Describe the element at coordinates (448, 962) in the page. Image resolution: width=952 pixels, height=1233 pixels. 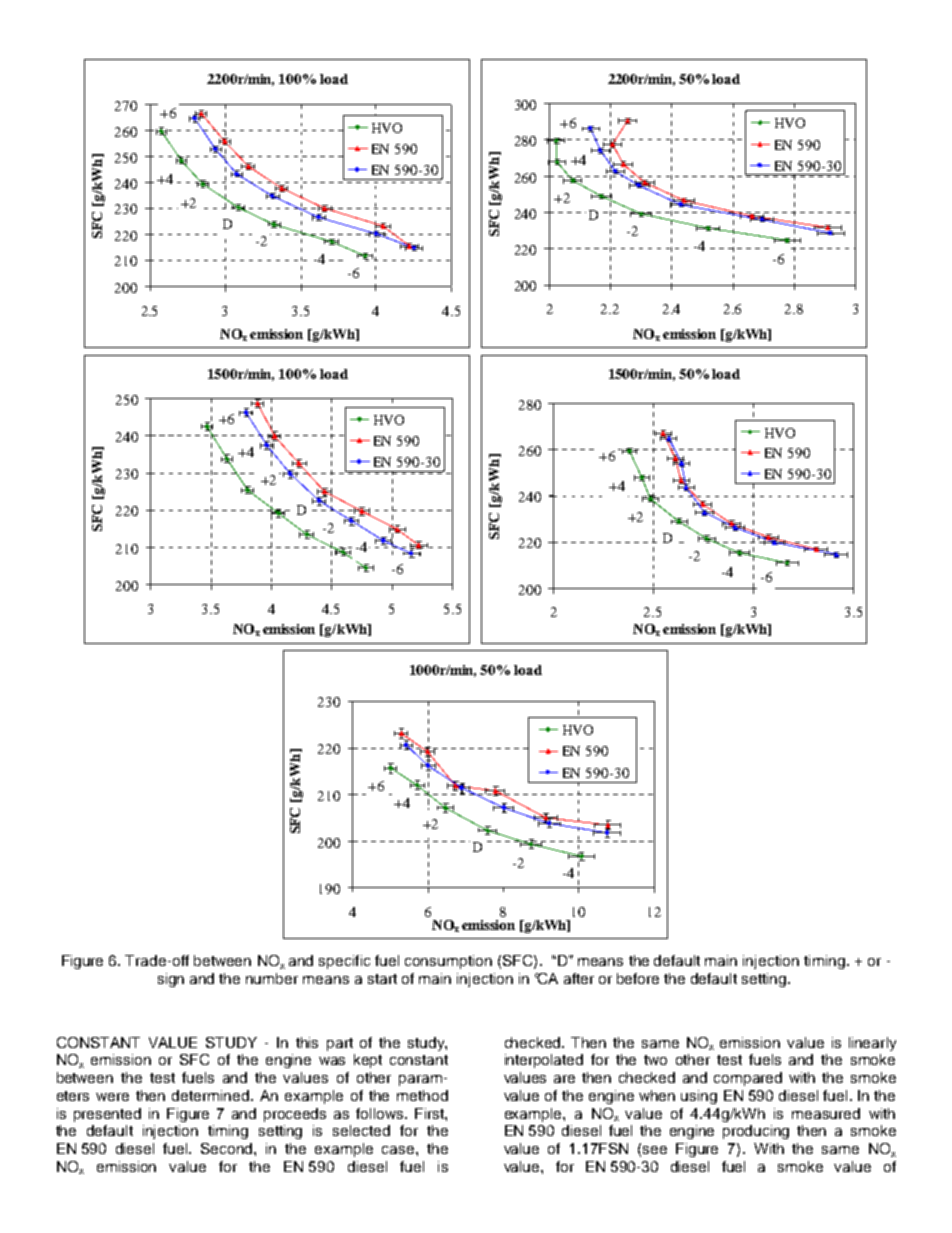
I see `consumption` at that location.
